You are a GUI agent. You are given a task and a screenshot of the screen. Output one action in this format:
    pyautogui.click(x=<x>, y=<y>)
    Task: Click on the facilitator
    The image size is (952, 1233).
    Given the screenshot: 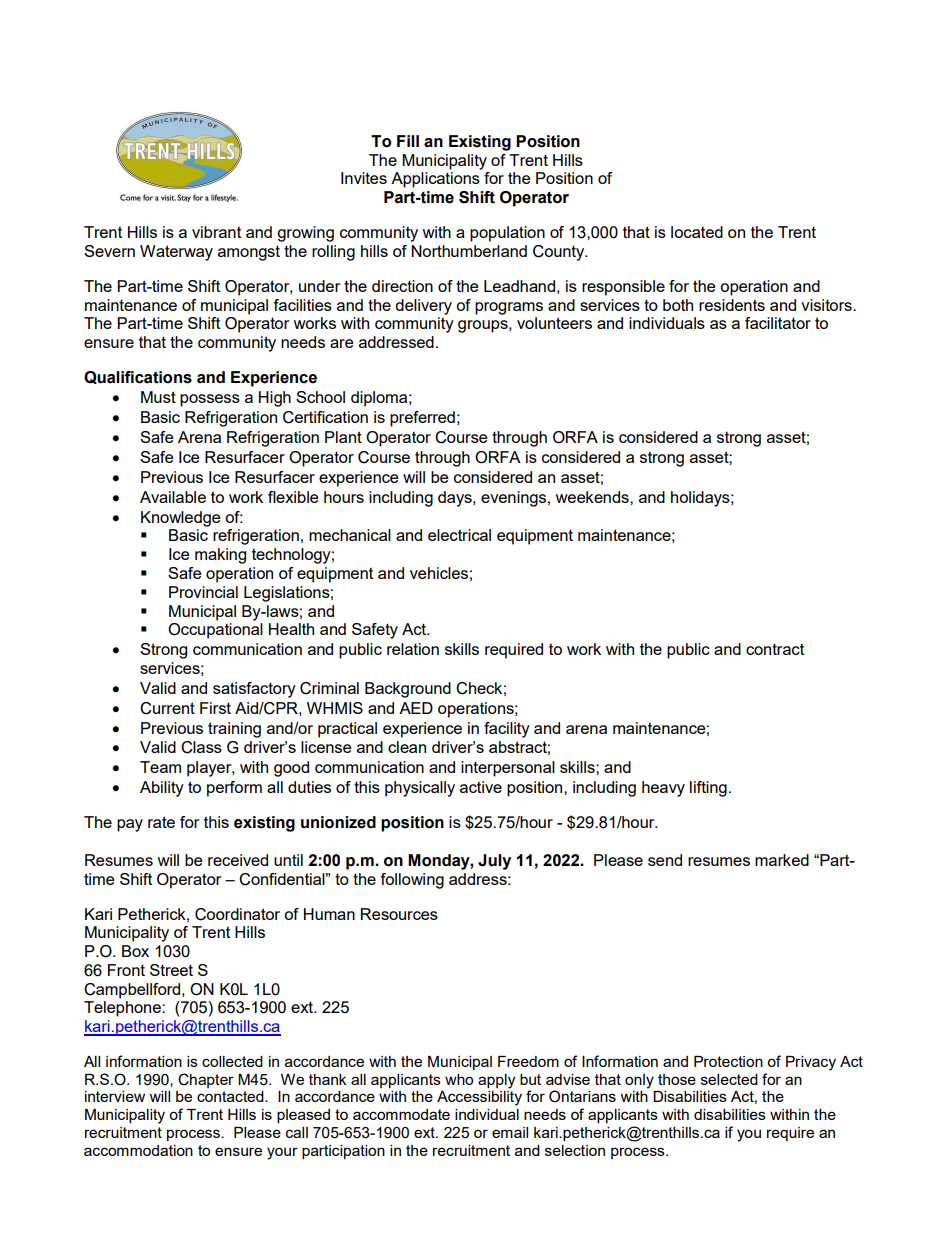 What is the action you would take?
    pyautogui.click(x=778, y=323)
